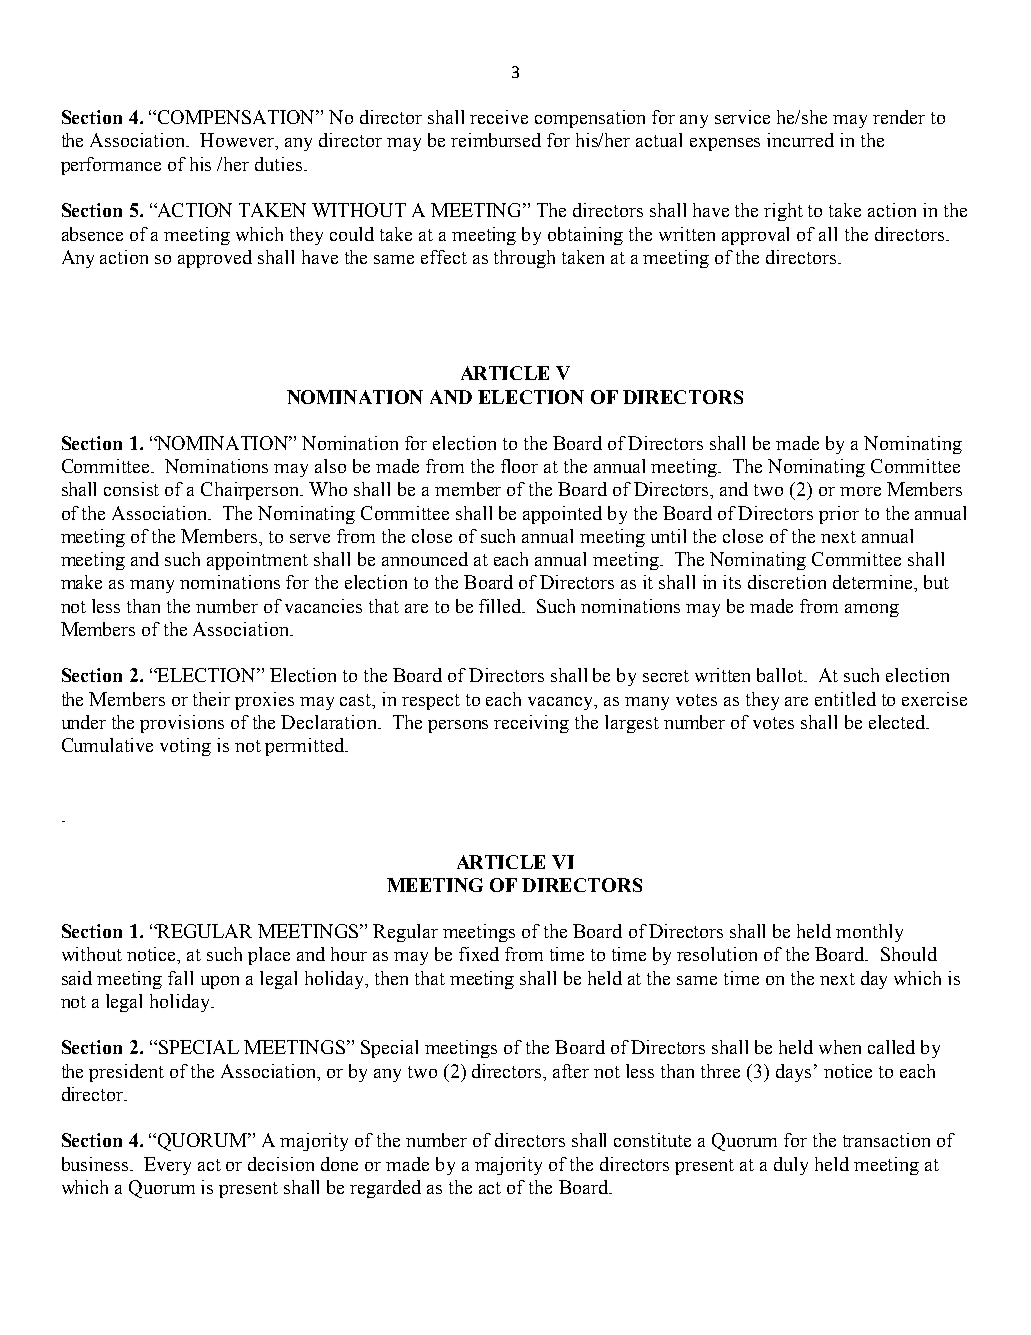  I want to click on performance, so click(111, 166).
